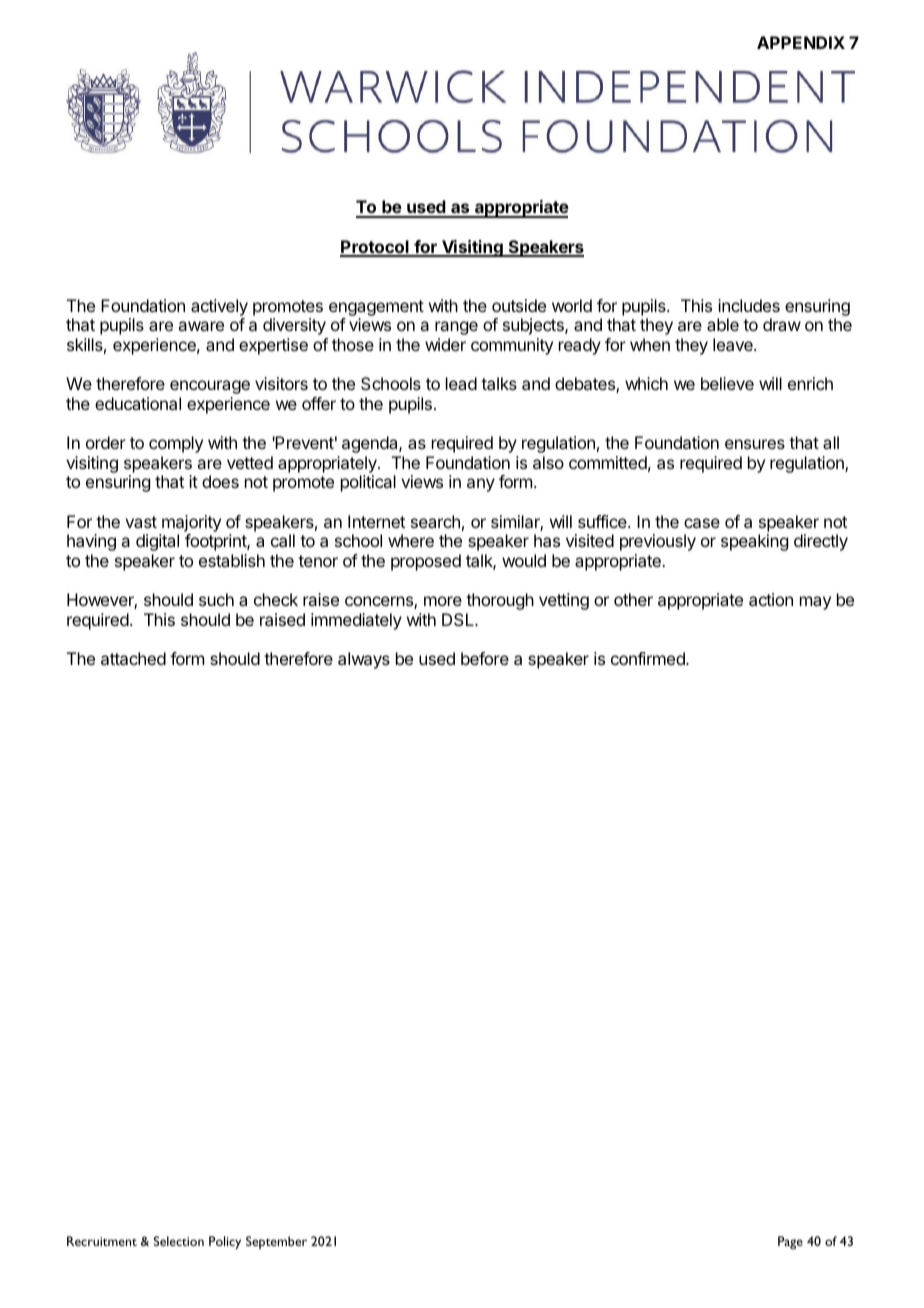  What do you see at coordinates (276, 1242) in the screenshot?
I see `September` at bounding box center [276, 1242].
